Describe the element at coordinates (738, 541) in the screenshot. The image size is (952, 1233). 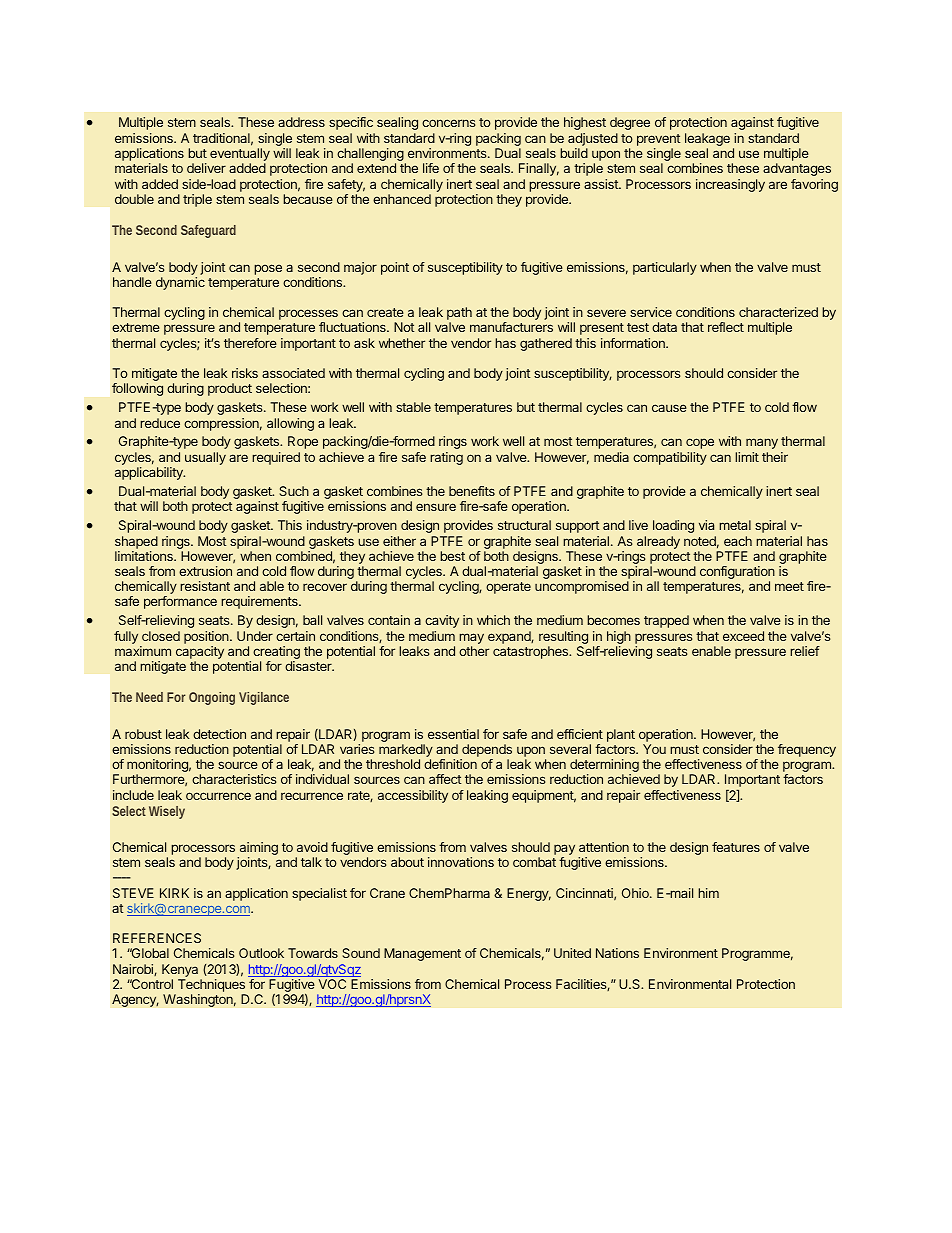
I see `each` at that location.
